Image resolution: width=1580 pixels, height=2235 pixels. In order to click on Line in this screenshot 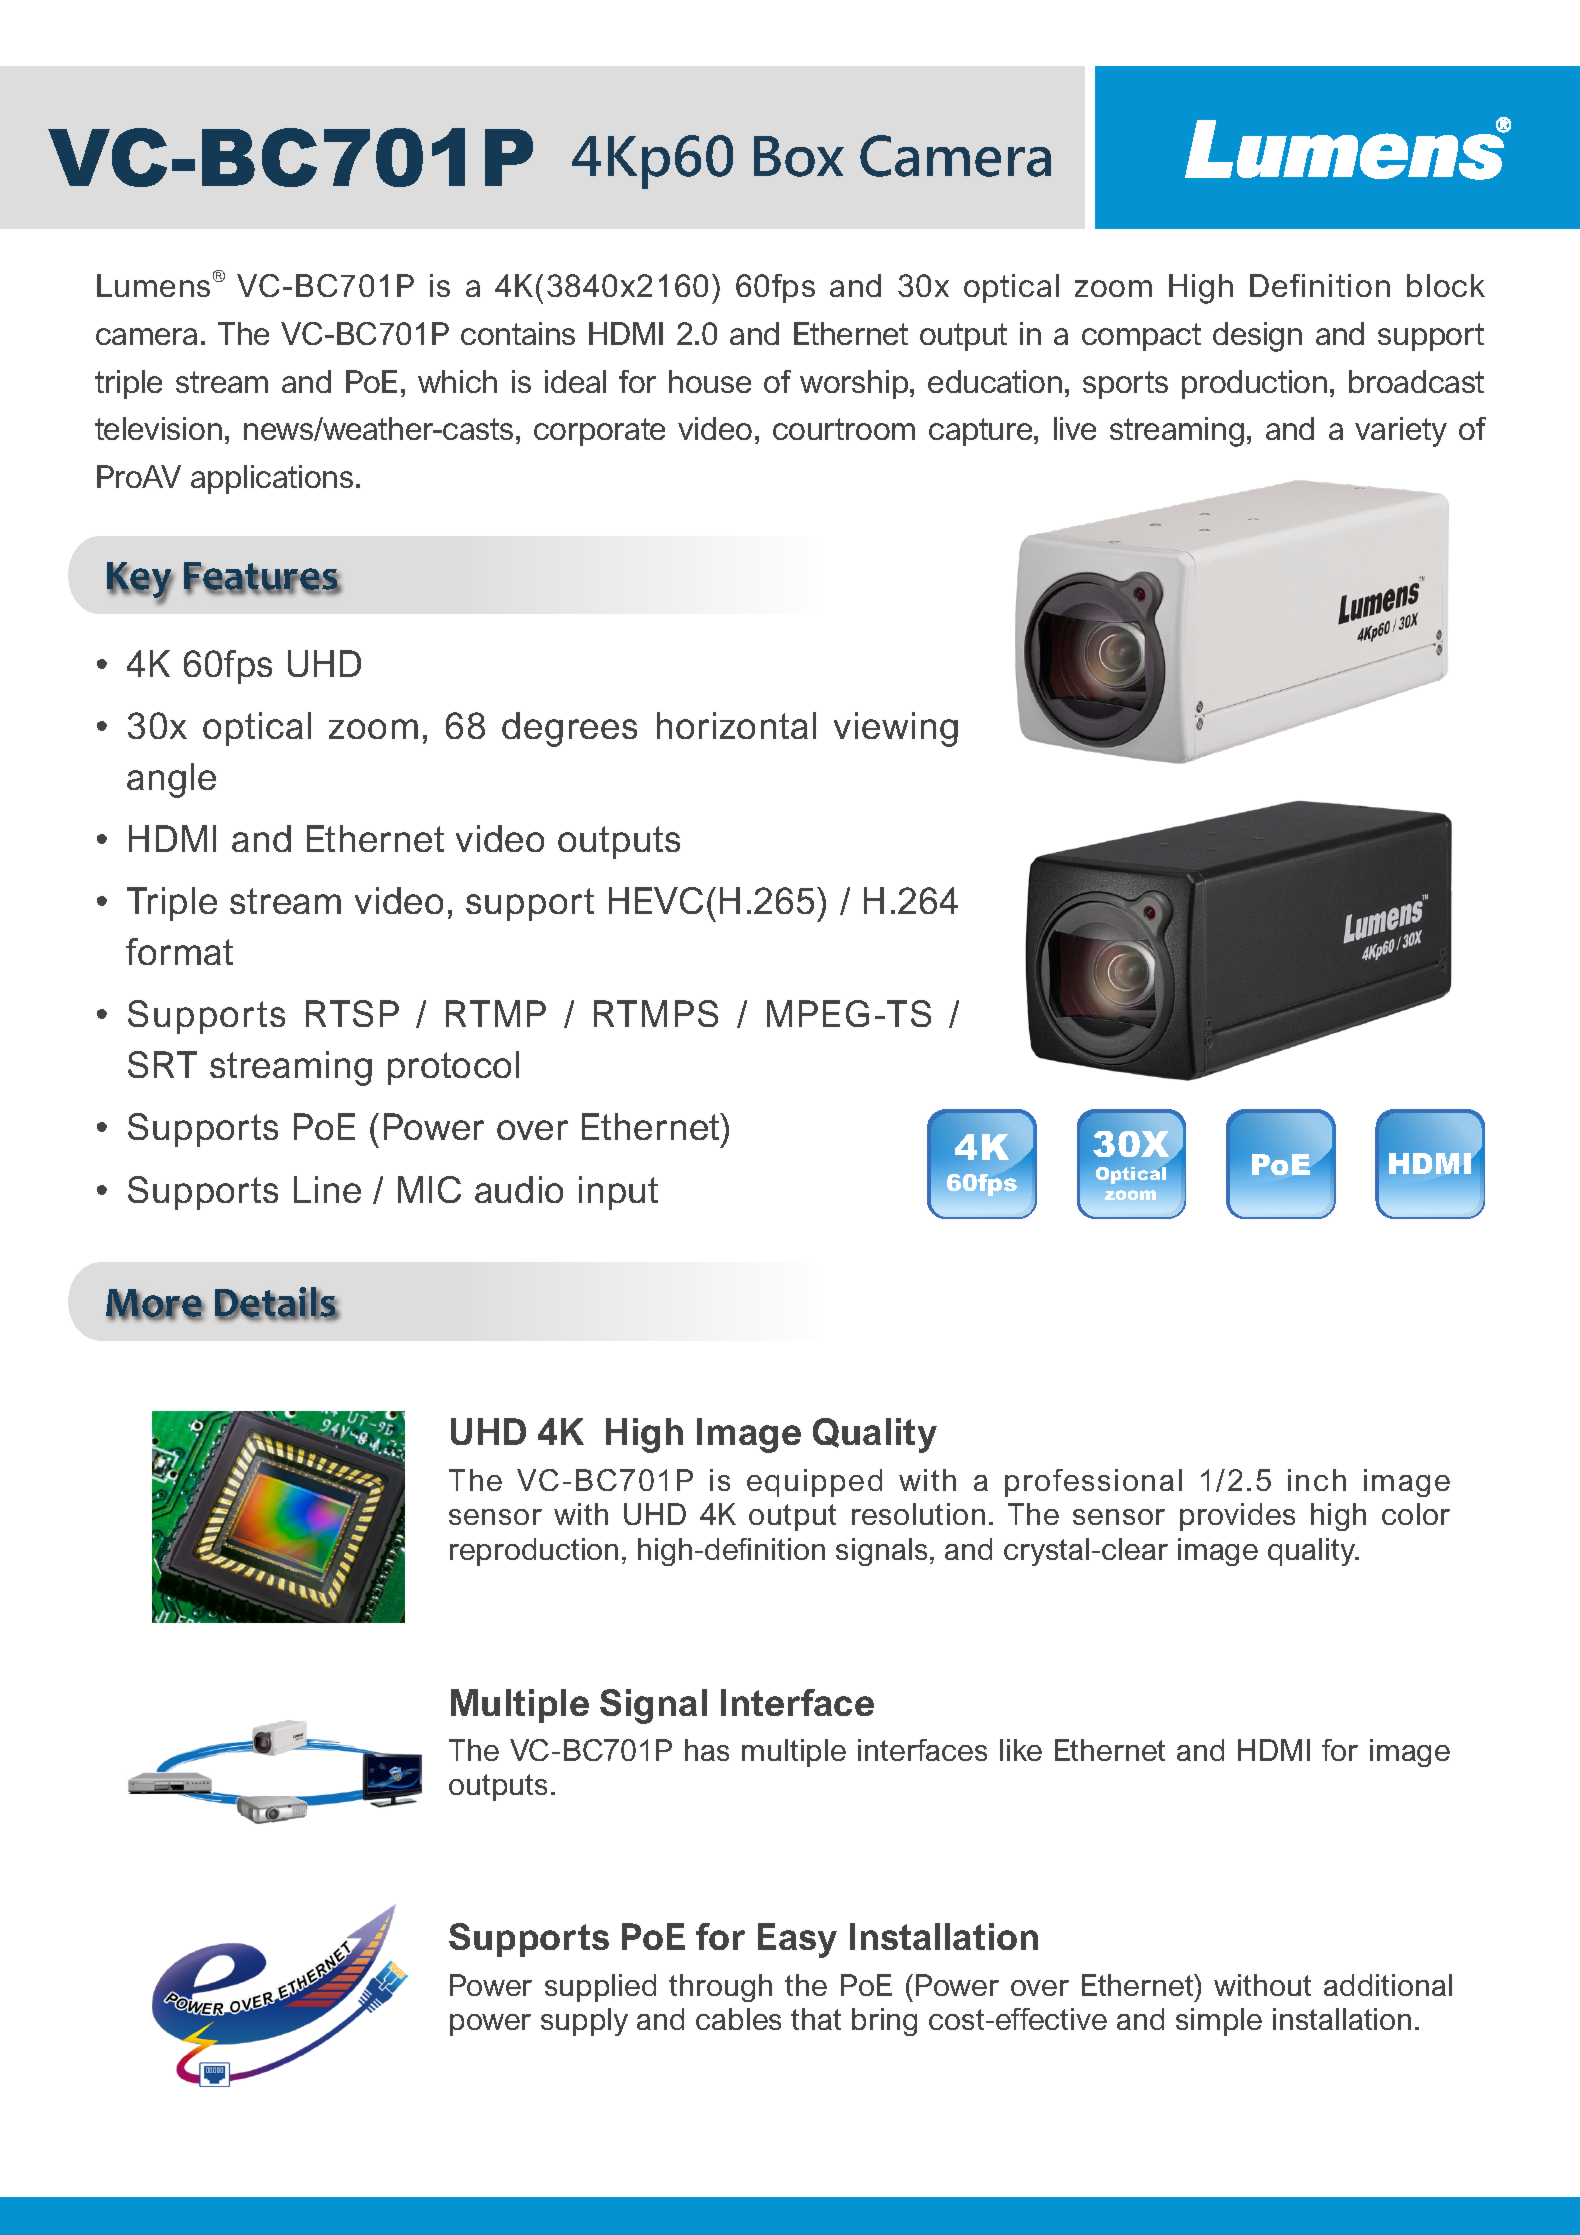, I will do `click(327, 1189)`.
